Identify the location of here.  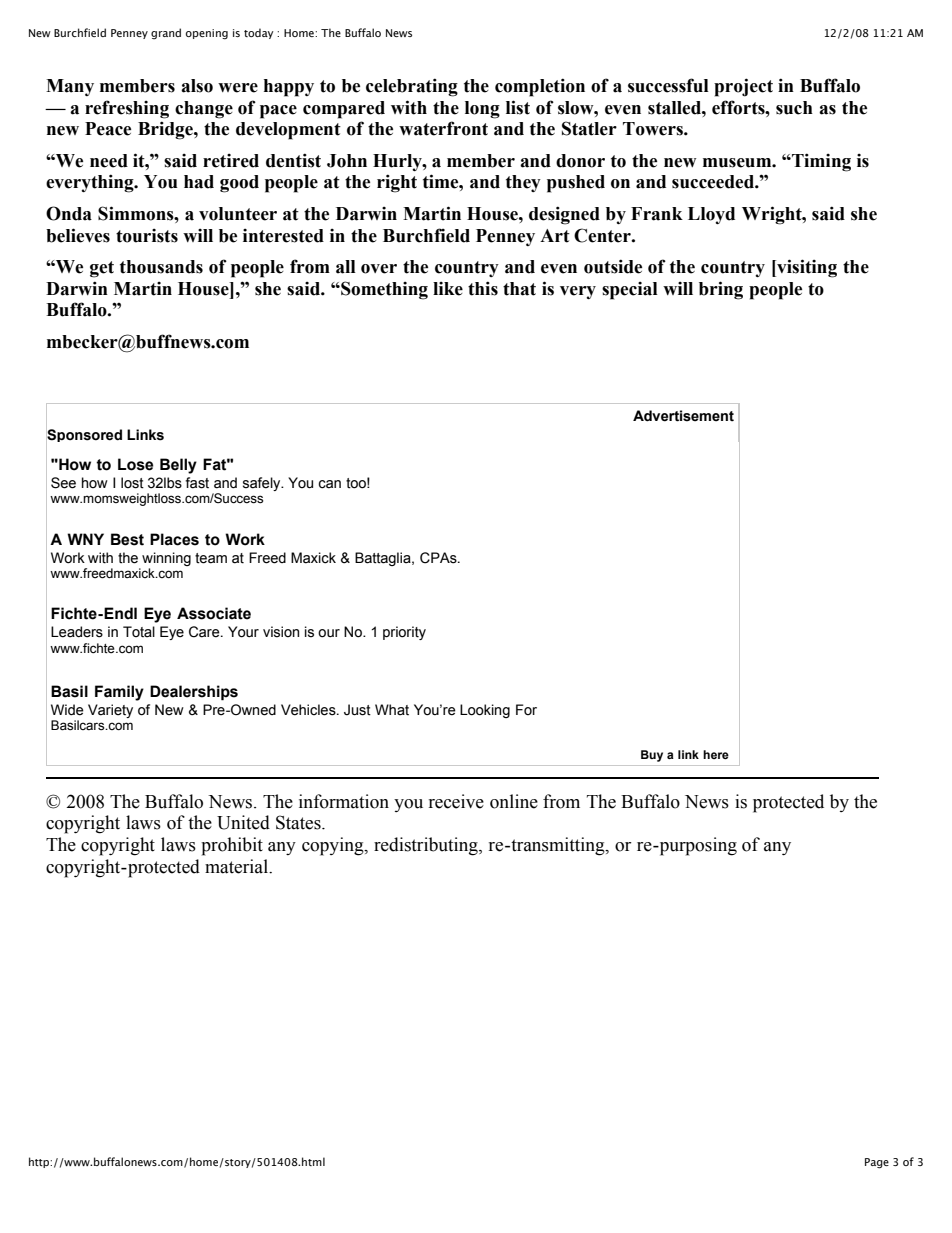
(716, 754).
